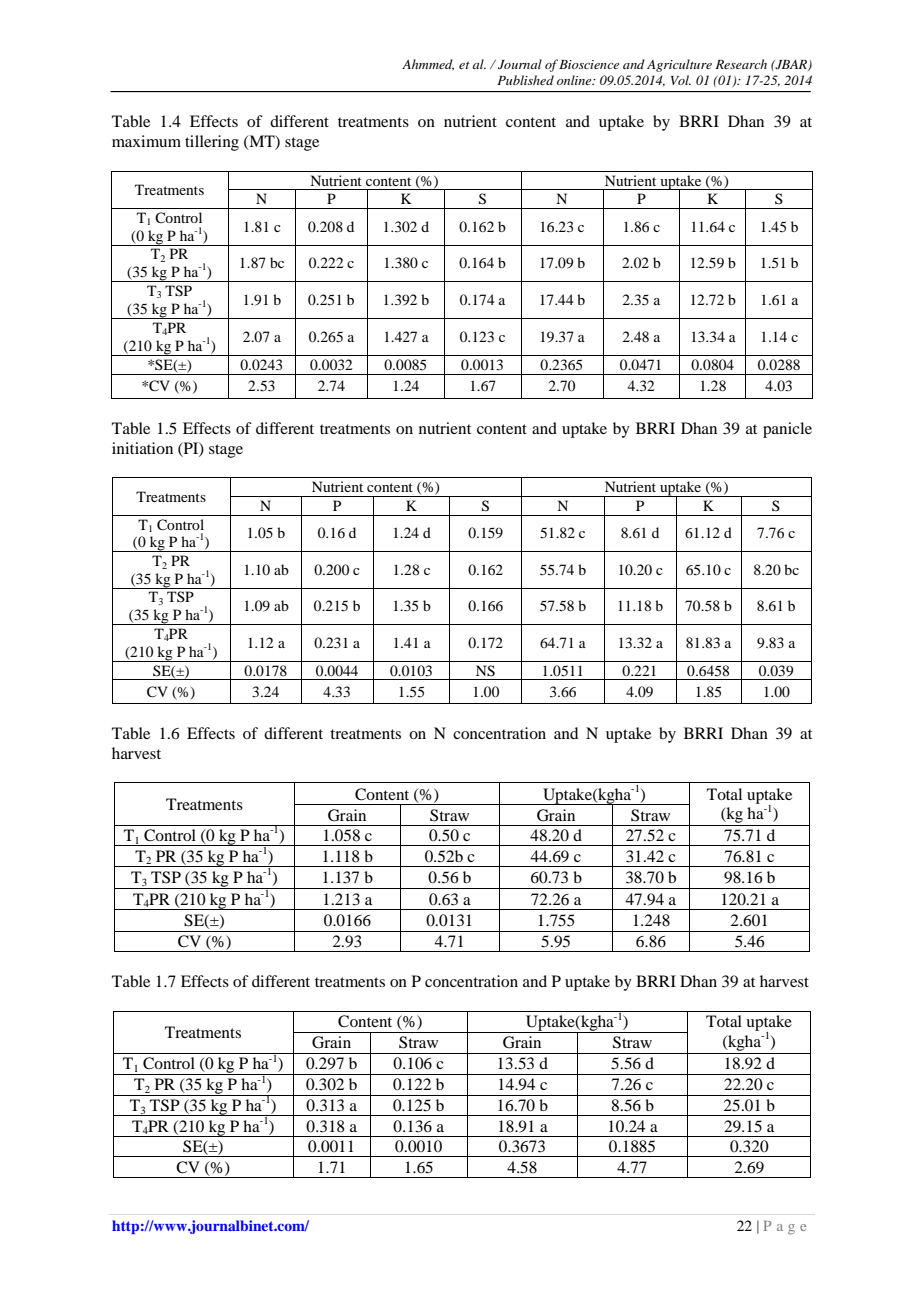 This document has width=924, height=1308. I want to click on tillering, so click(212, 143).
